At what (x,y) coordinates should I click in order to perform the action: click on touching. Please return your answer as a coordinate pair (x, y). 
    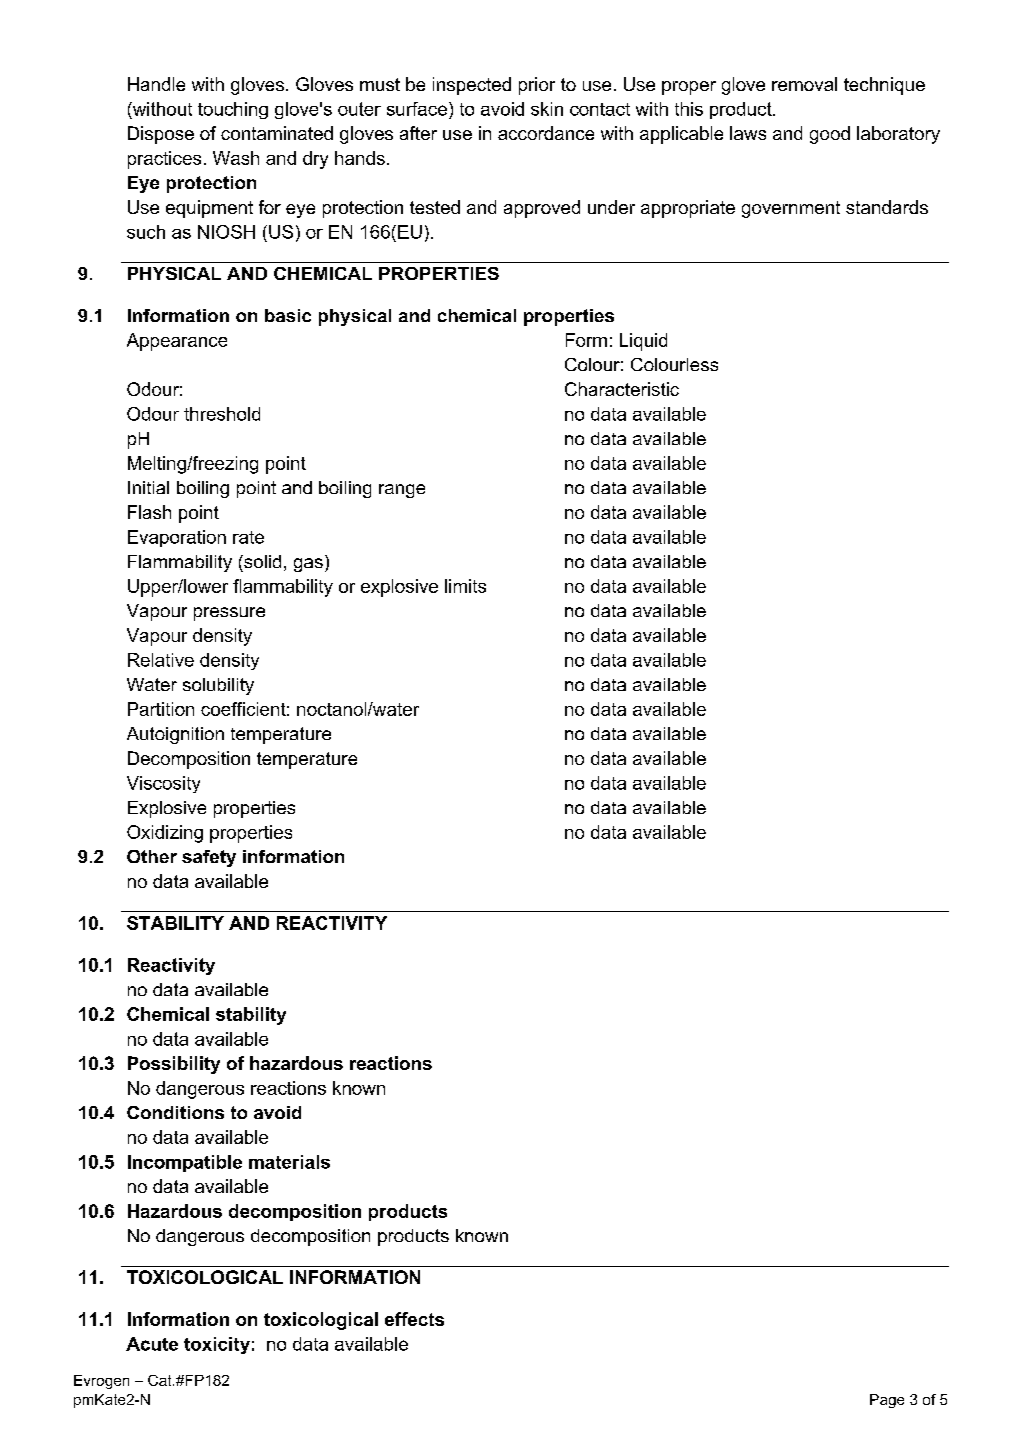
    Looking at the image, I should click on (233, 110).
